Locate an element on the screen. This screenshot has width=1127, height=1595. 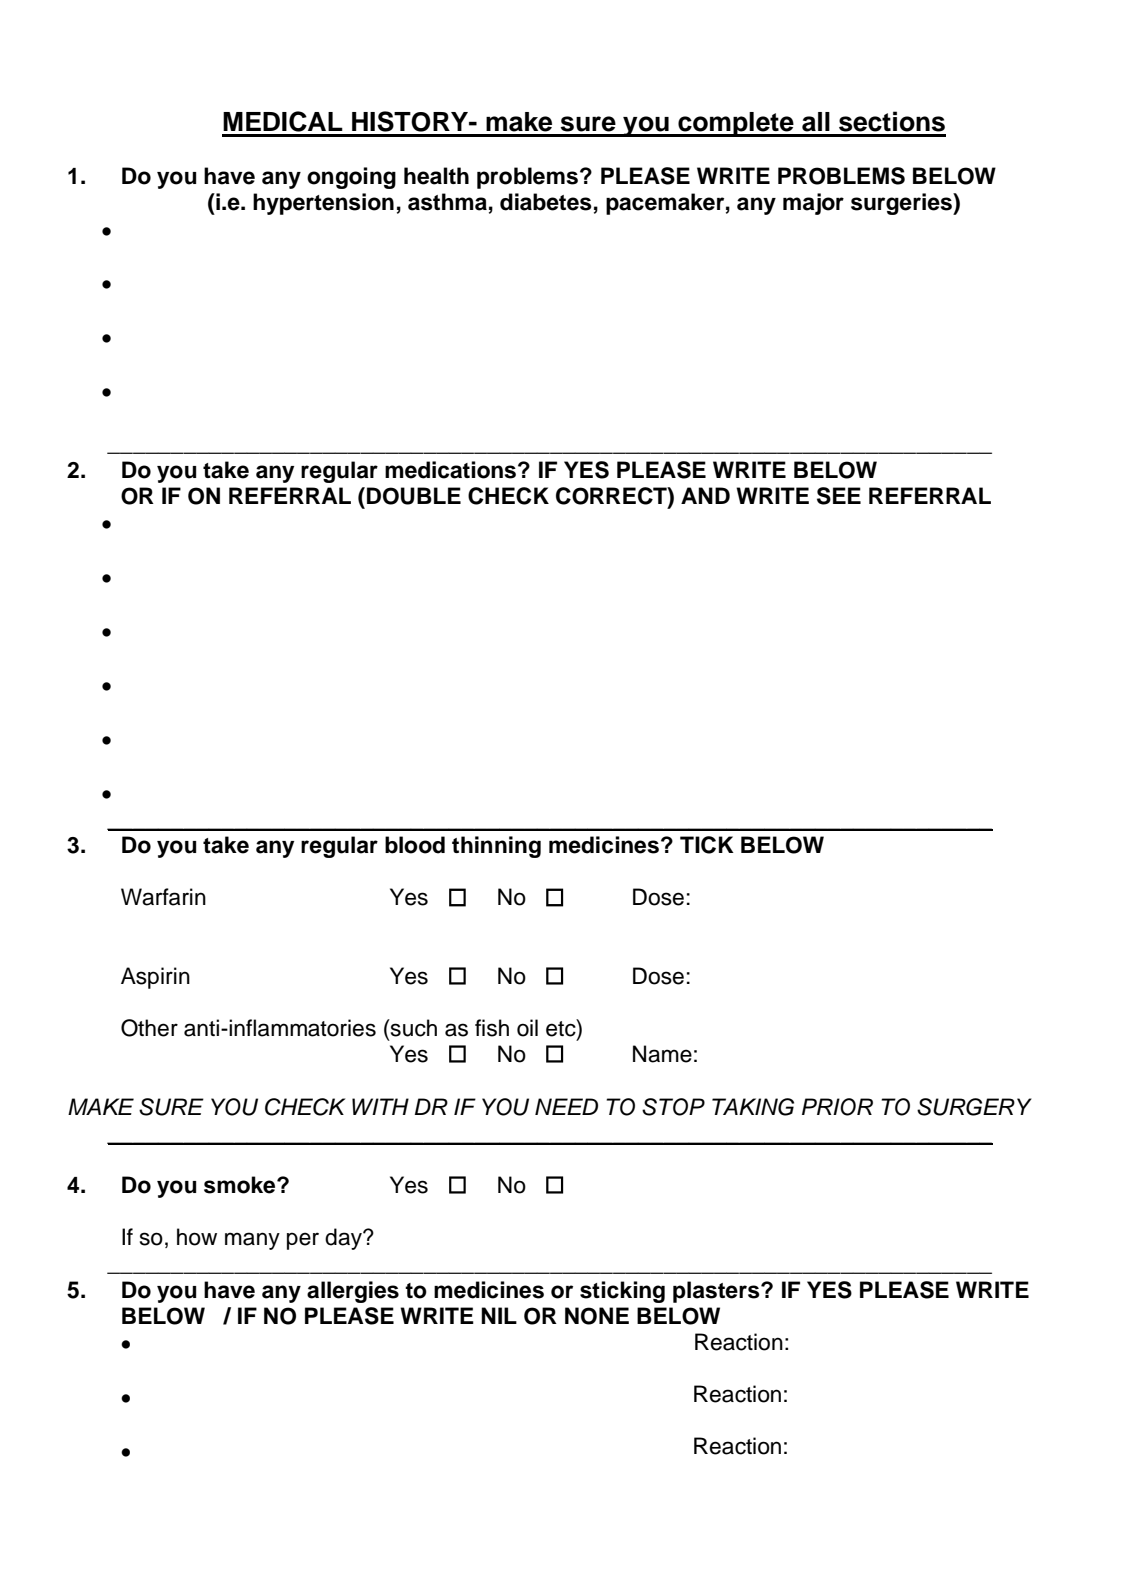
blood is located at coordinates (415, 845).
